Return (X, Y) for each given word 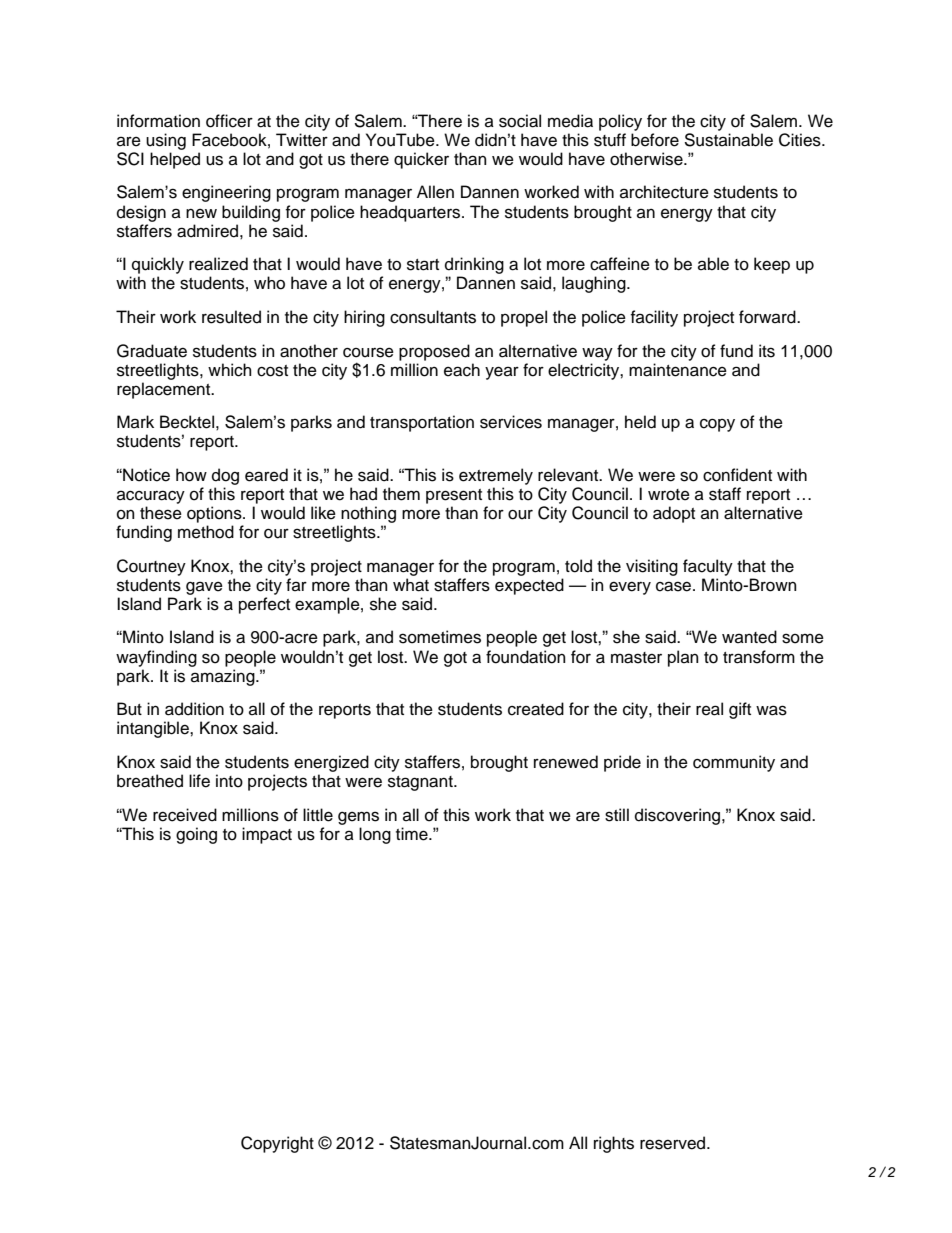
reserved (674, 1143)
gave (204, 588)
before (655, 140)
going (196, 835)
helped (175, 160)
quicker (421, 160)
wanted (749, 637)
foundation (526, 657)
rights (614, 1144)
